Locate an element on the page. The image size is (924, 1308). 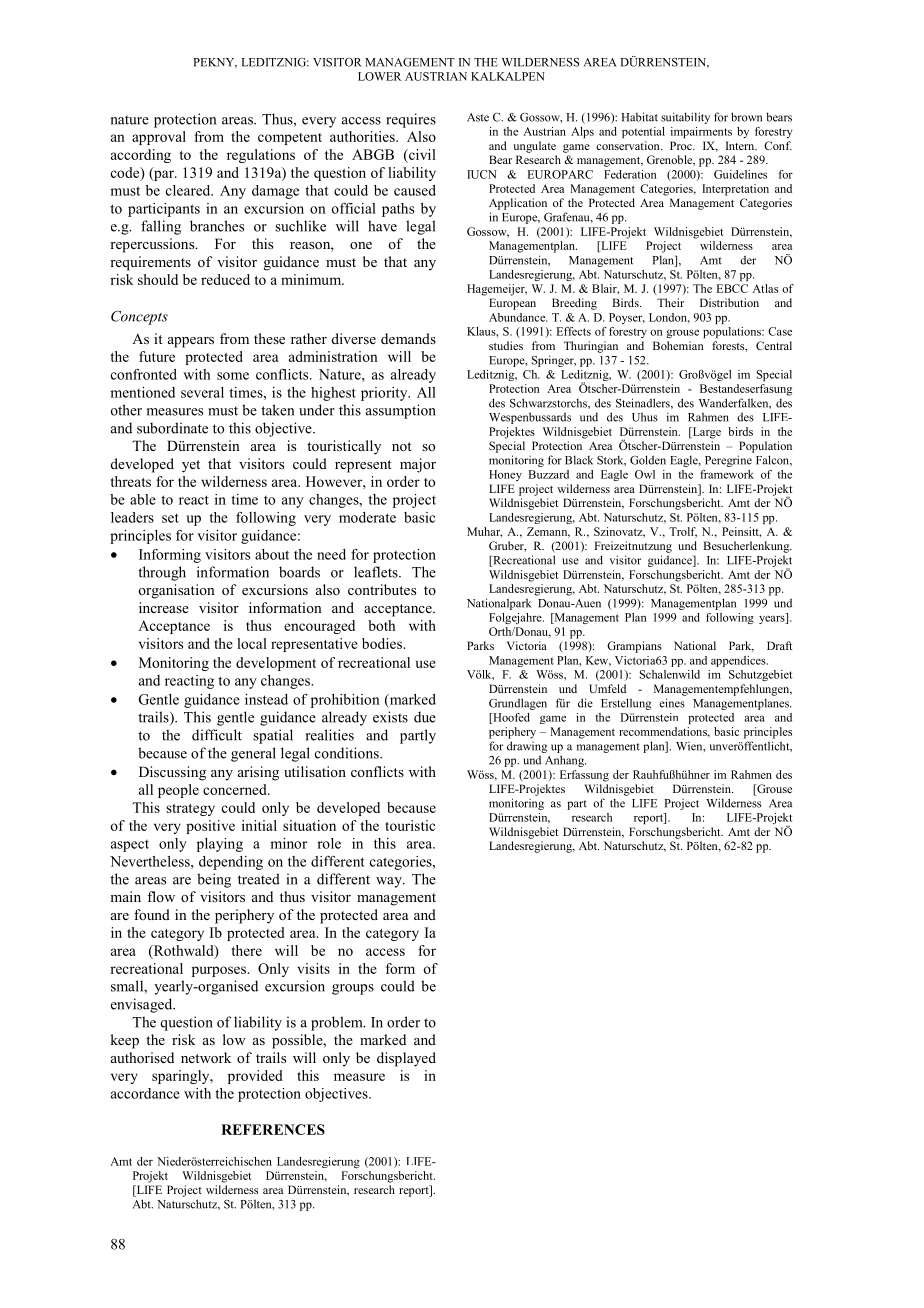
reduced is located at coordinates (225, 279).
